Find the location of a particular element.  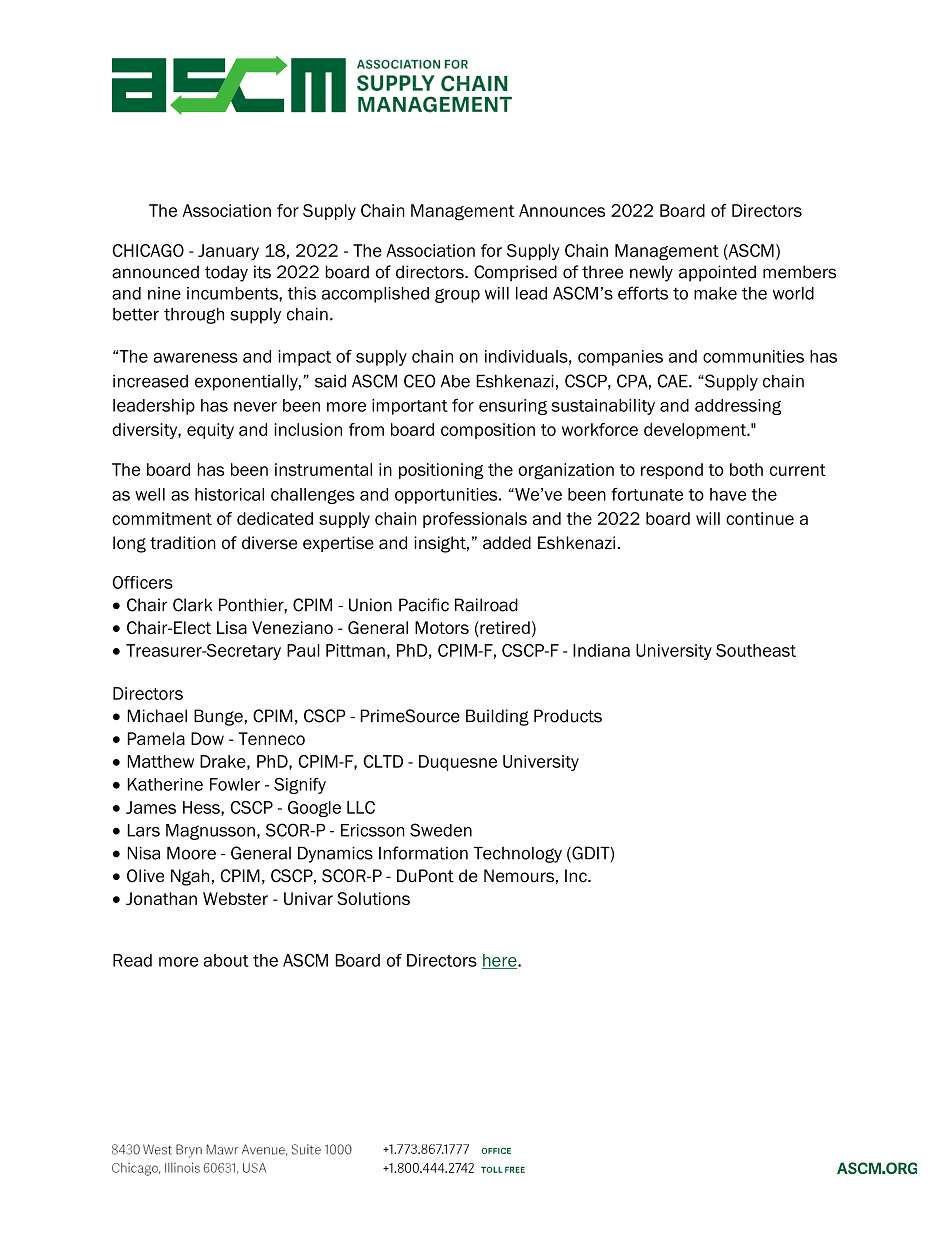

Solutions is located at coordinates (373, 898).
